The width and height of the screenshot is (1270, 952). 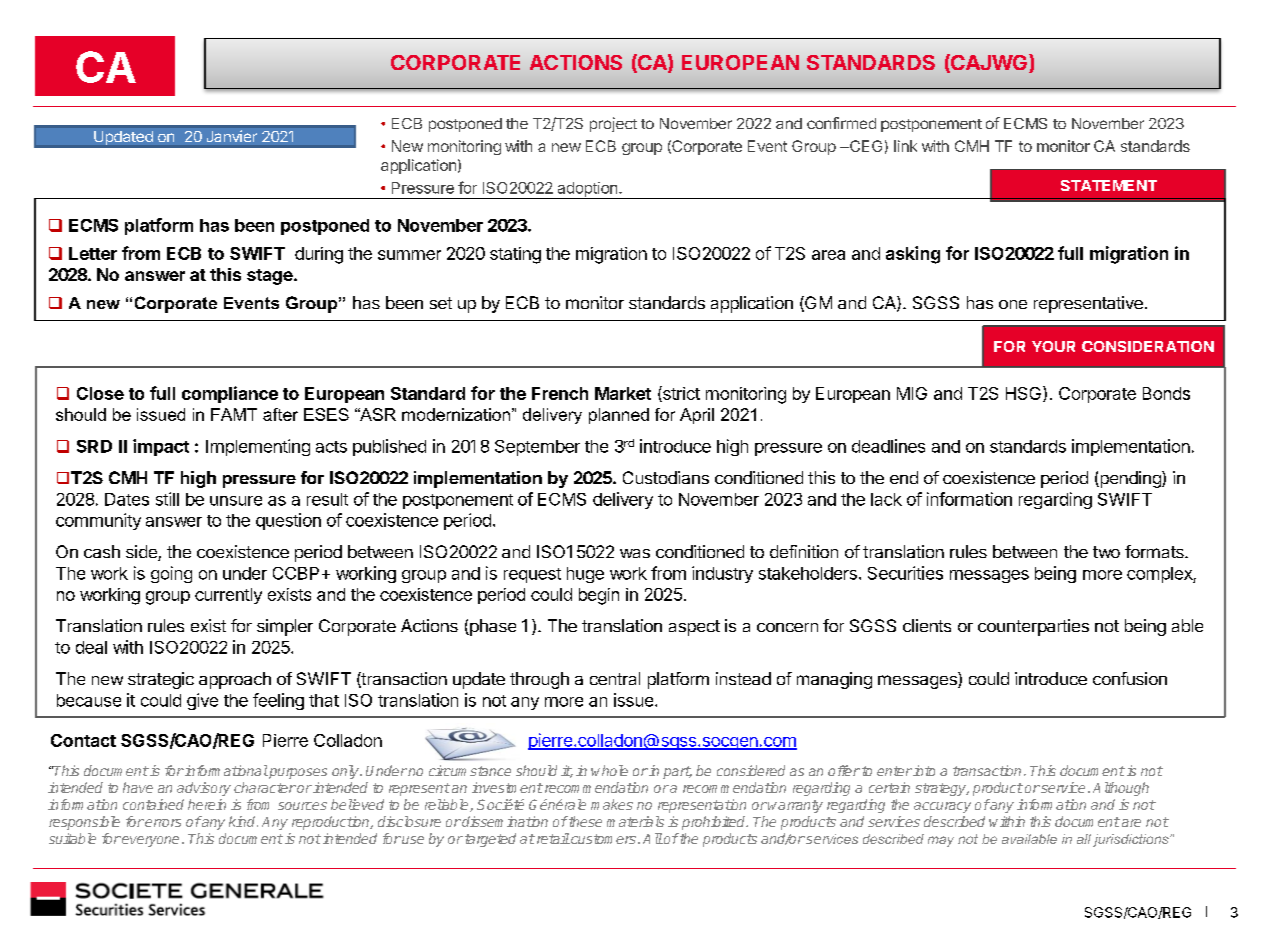 I want to click on project, so click(x=613, y=124).
